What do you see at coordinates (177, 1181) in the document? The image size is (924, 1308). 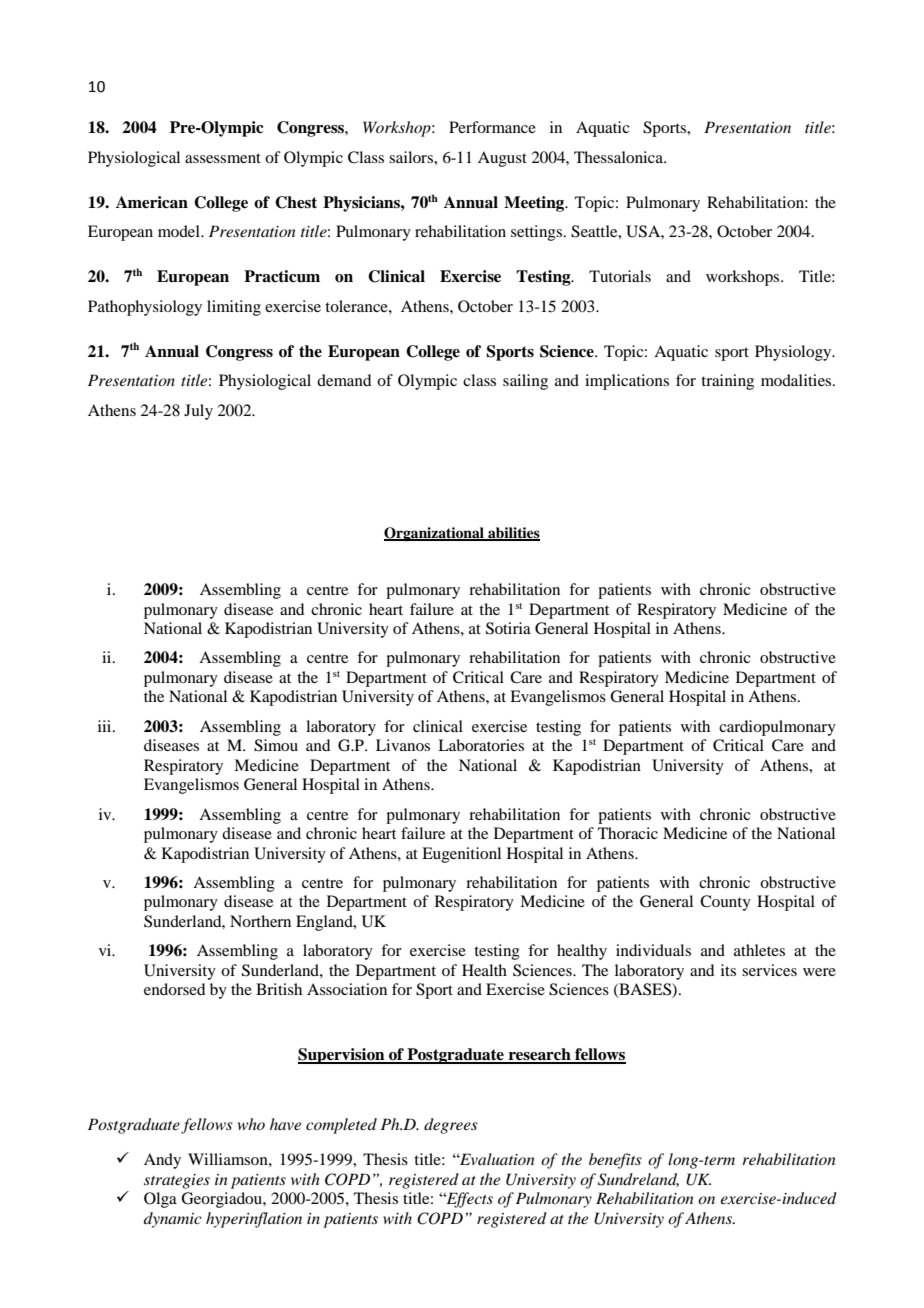 I see `strategies` at bounding box center [177, 1181].
